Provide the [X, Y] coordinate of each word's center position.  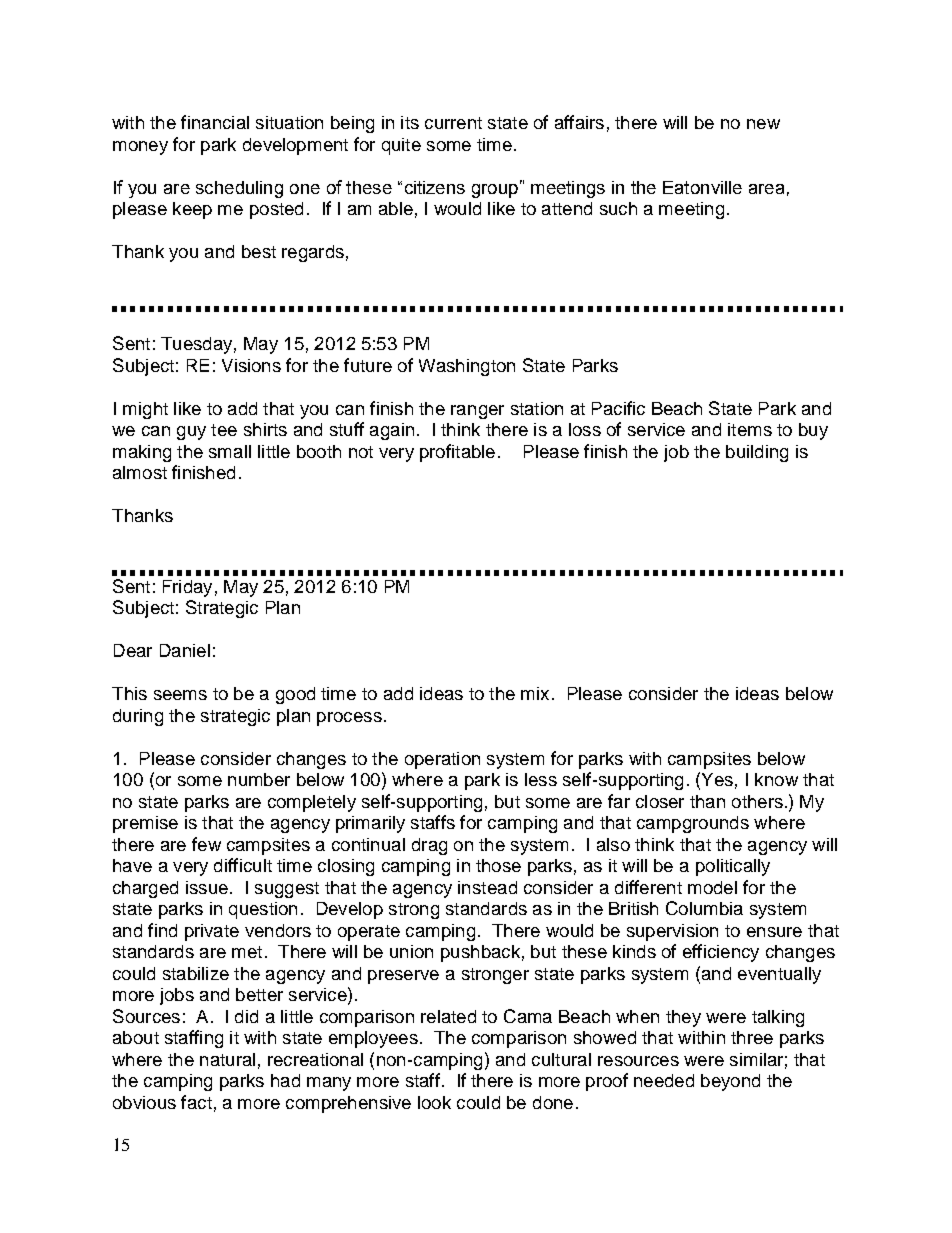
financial [215, 122]
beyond [730, 1082]
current [453, 123]
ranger [477, 412]
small [230, 451]
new [763, 124]
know [776, 779]
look [434, 1102]
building [757, 453]
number [259, 779]
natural [227, 1059]
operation [442, 760]
